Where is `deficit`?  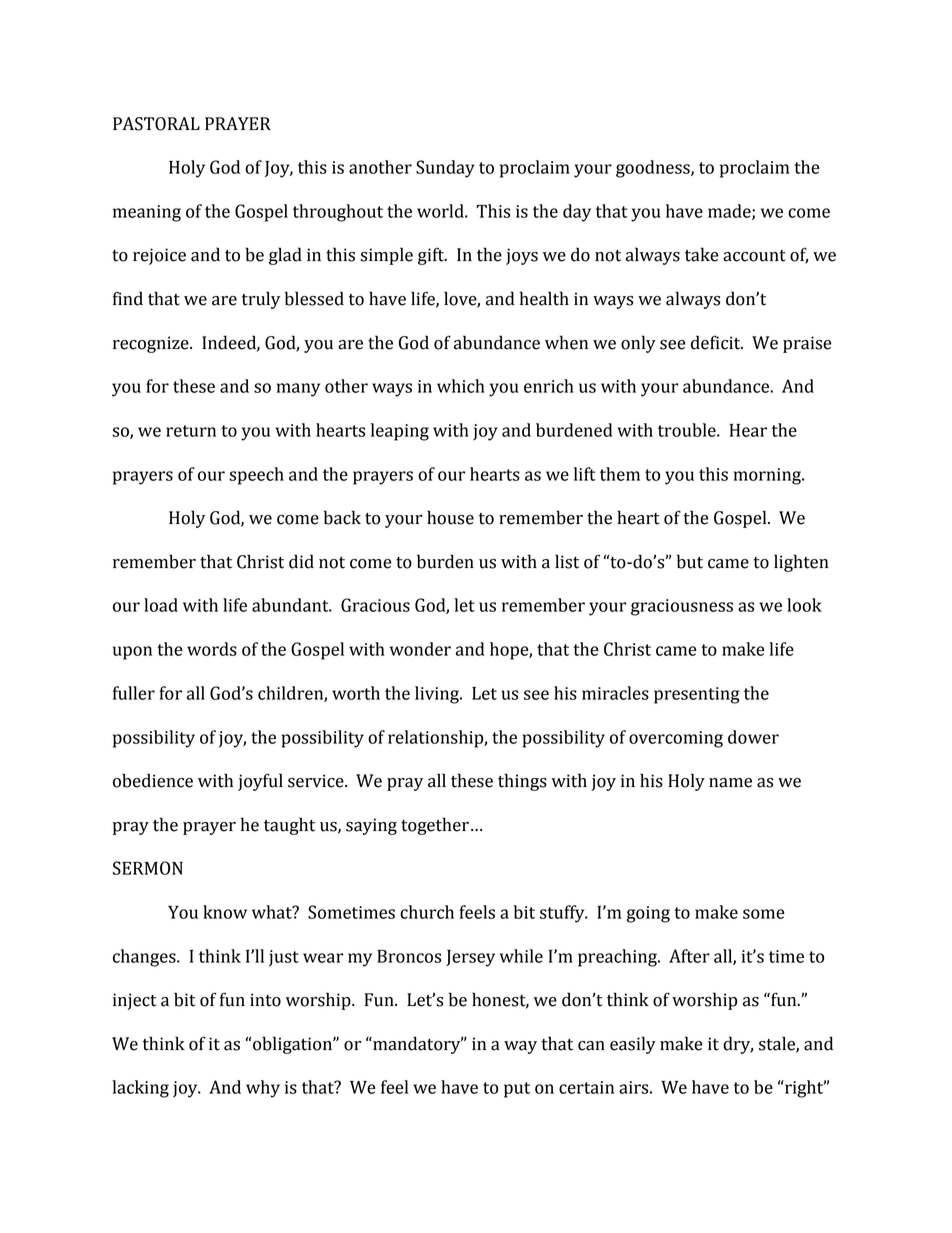 deficit is located at coordinates (717, 342).
